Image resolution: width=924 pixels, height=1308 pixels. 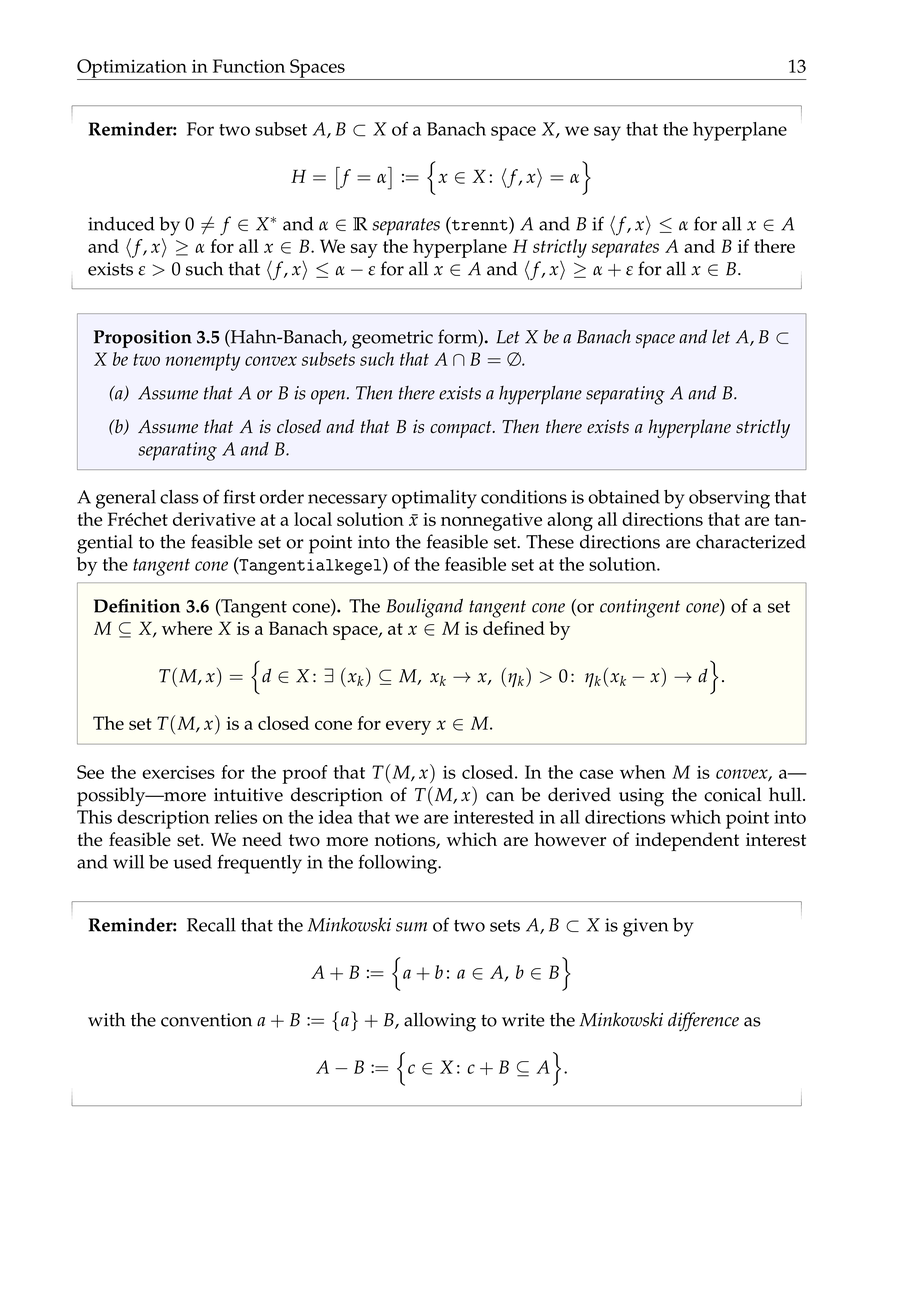 What do you see at coordinates (462, 429) in the screenshot?
I see `compact` at bounding box center [462, 429].
